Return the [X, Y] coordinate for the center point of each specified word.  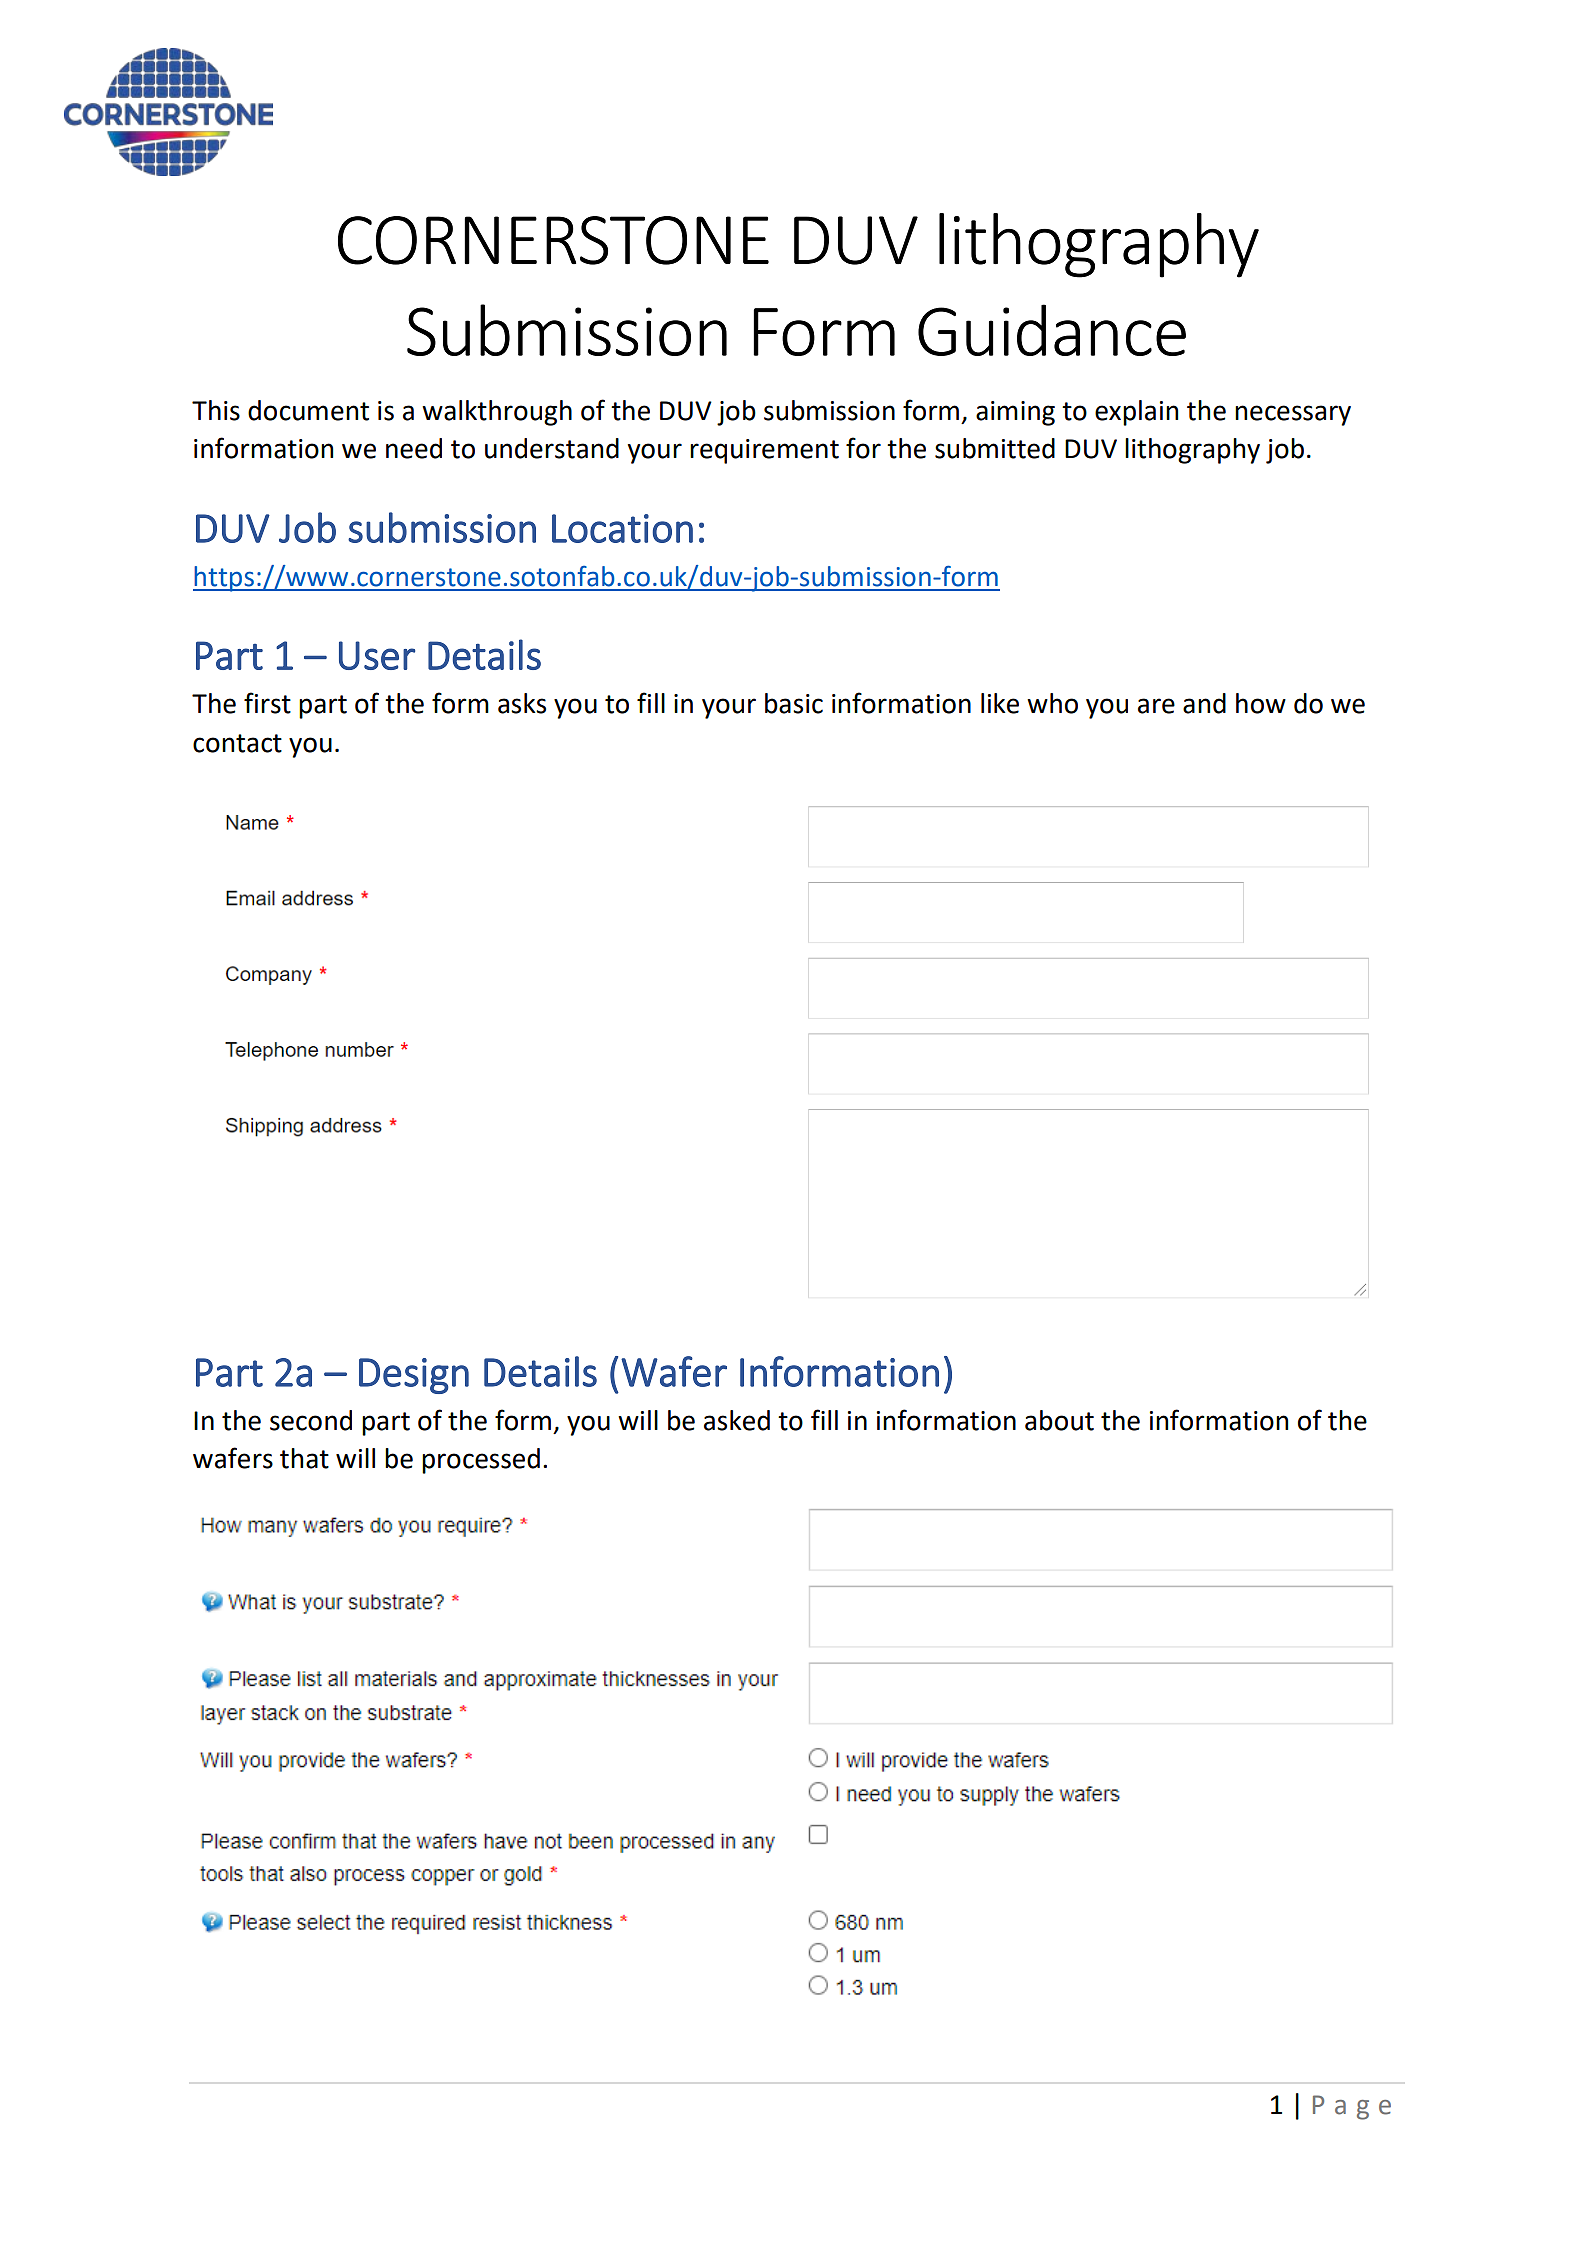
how [1261, 703]
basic [794, 703]
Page [1352, 2107]
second [311, 1420]
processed [481, 1461]
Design [414, 1376]
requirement [764, 451]
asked [737, 1420]
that [304, 1458]
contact [237, 743]
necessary [1293, 415]
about [1059, 1420]
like [1000, 703]
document [308, 410]
